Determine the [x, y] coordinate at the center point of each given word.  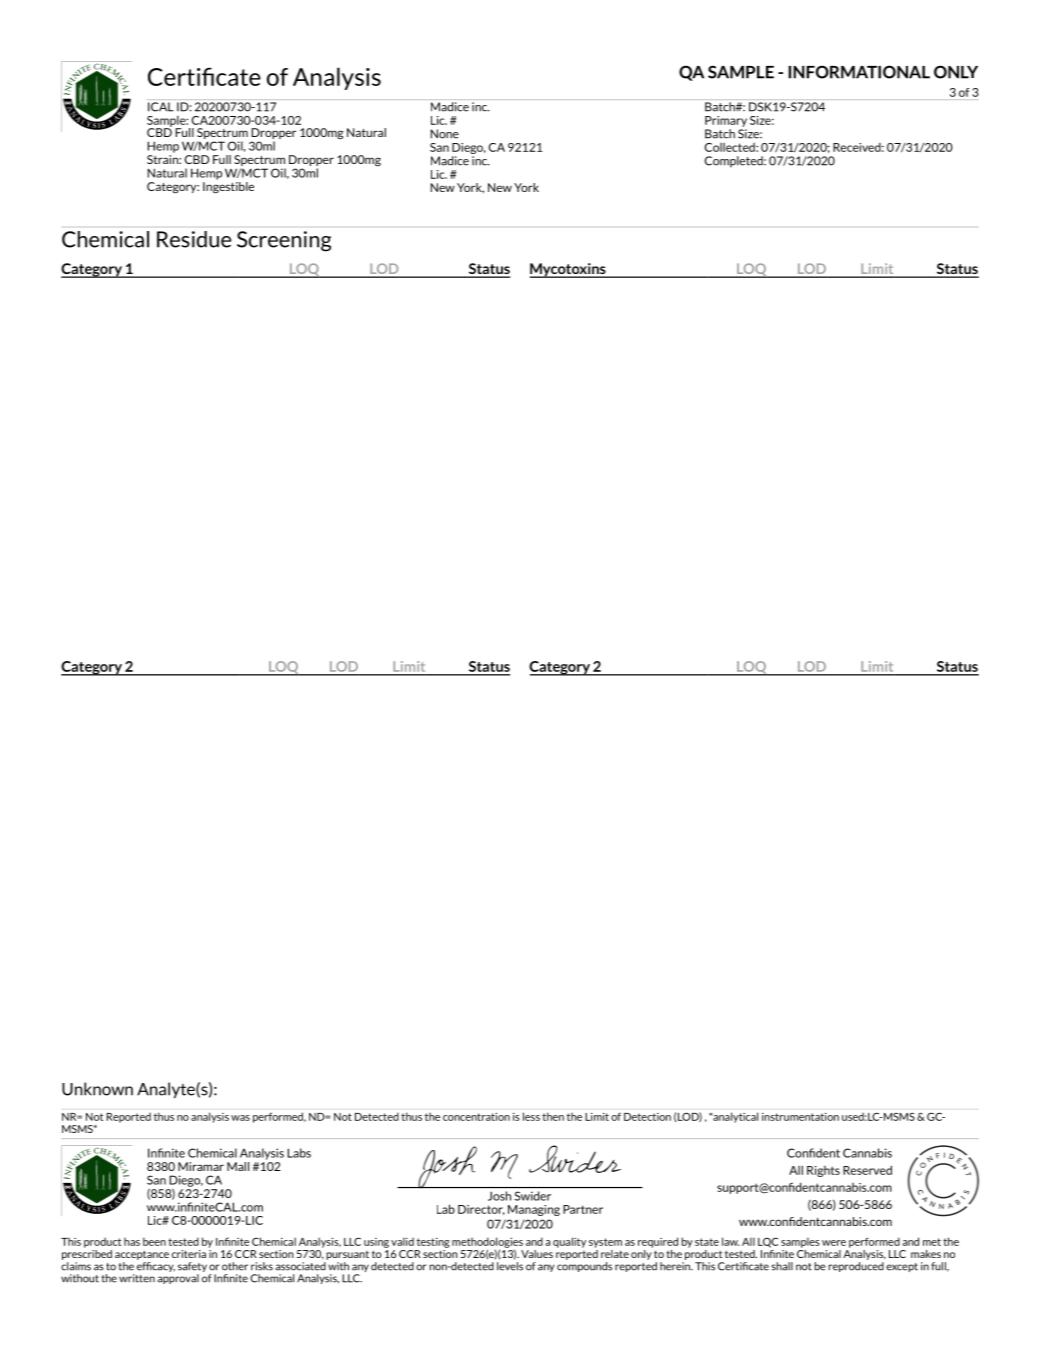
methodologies [487, 1243]
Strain [163, 158]
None [445, 134]
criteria [189, 1254]
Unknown [97, 1089]
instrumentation [800, 1117]
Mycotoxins [569, 270]
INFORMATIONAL [859, 72]
